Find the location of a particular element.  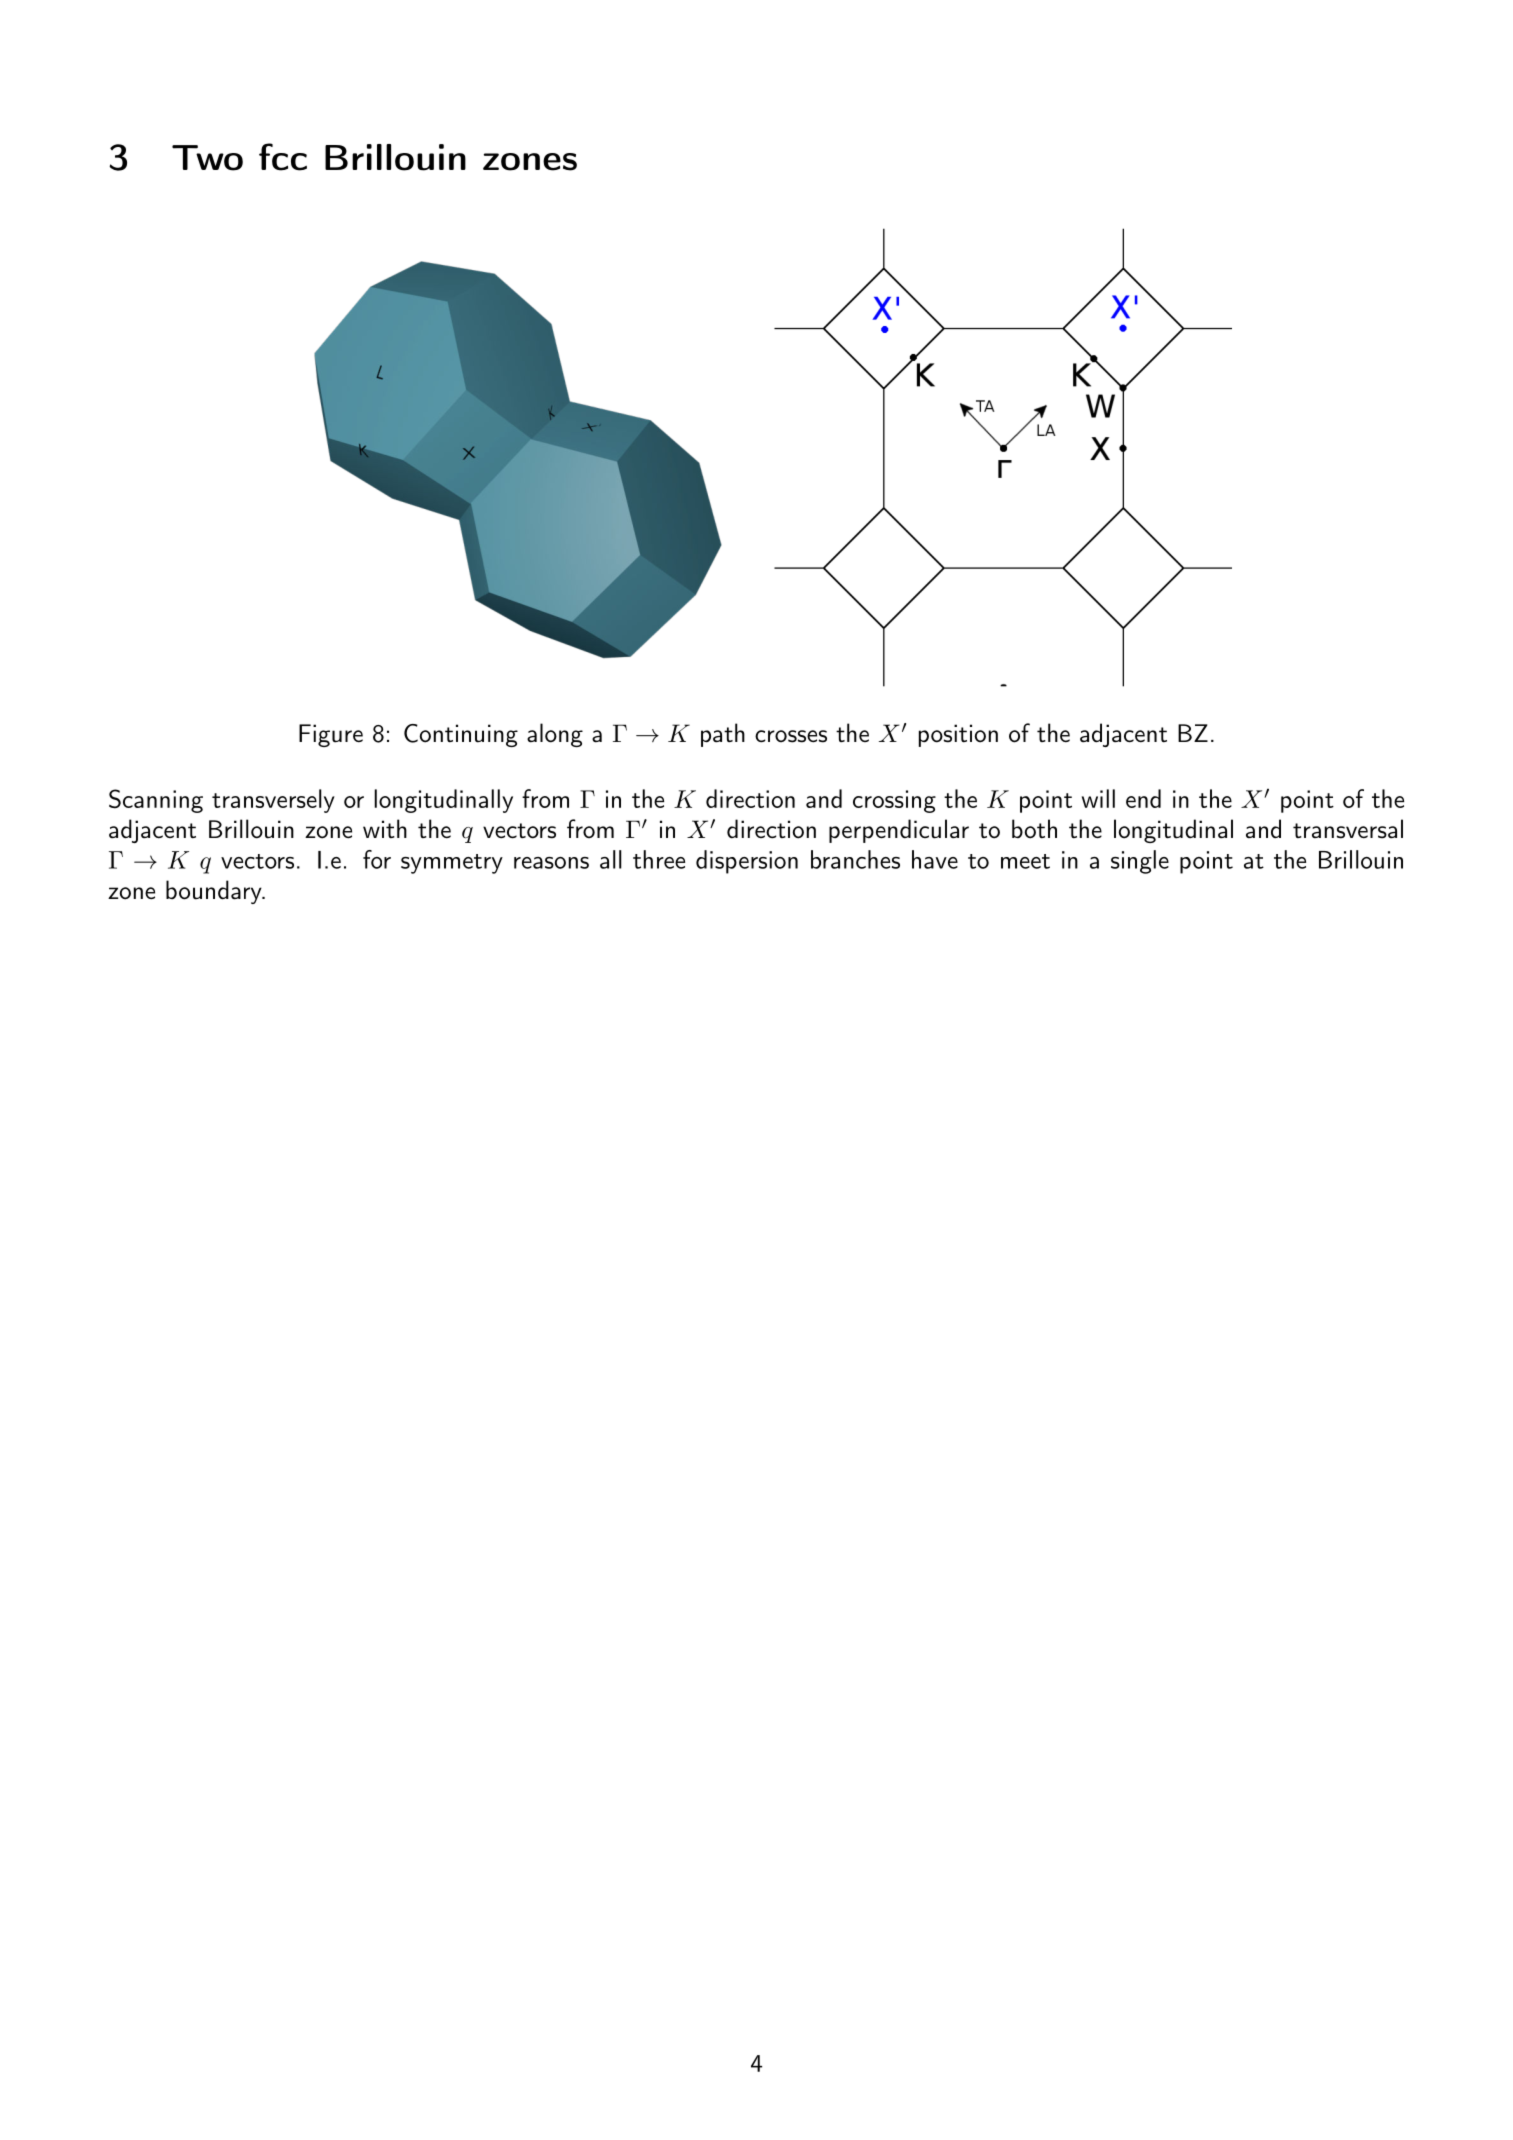

for is located at coordinates (377, 859).
